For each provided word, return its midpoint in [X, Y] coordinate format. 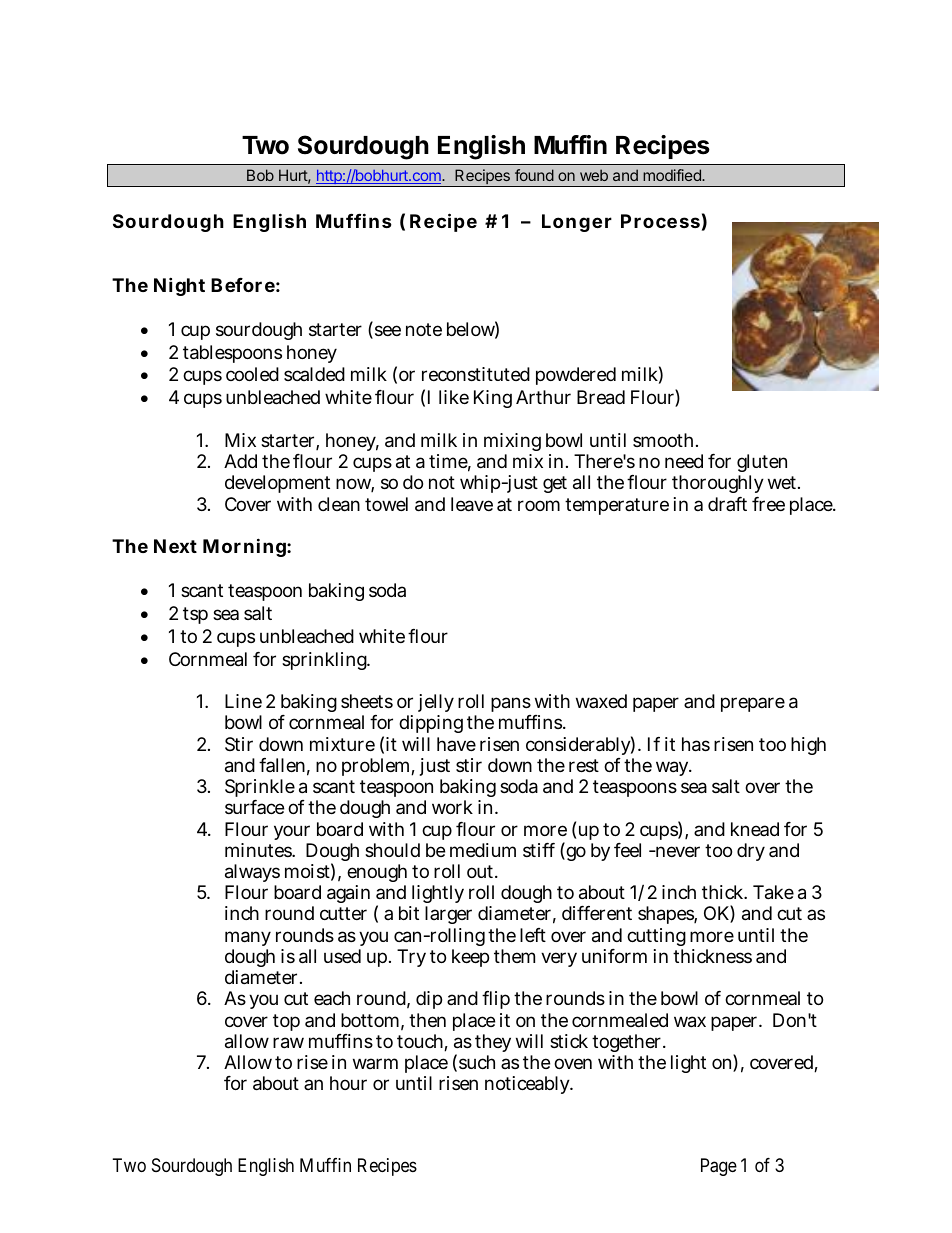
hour [348, 1083]
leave [472, 504]
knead [755, 829]
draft [727, 504]
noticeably [528, 1085]
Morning [245, 547]
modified [673, 175]
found [534, 175]
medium [483, 850]
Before [243, 285]
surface [254, 807]
